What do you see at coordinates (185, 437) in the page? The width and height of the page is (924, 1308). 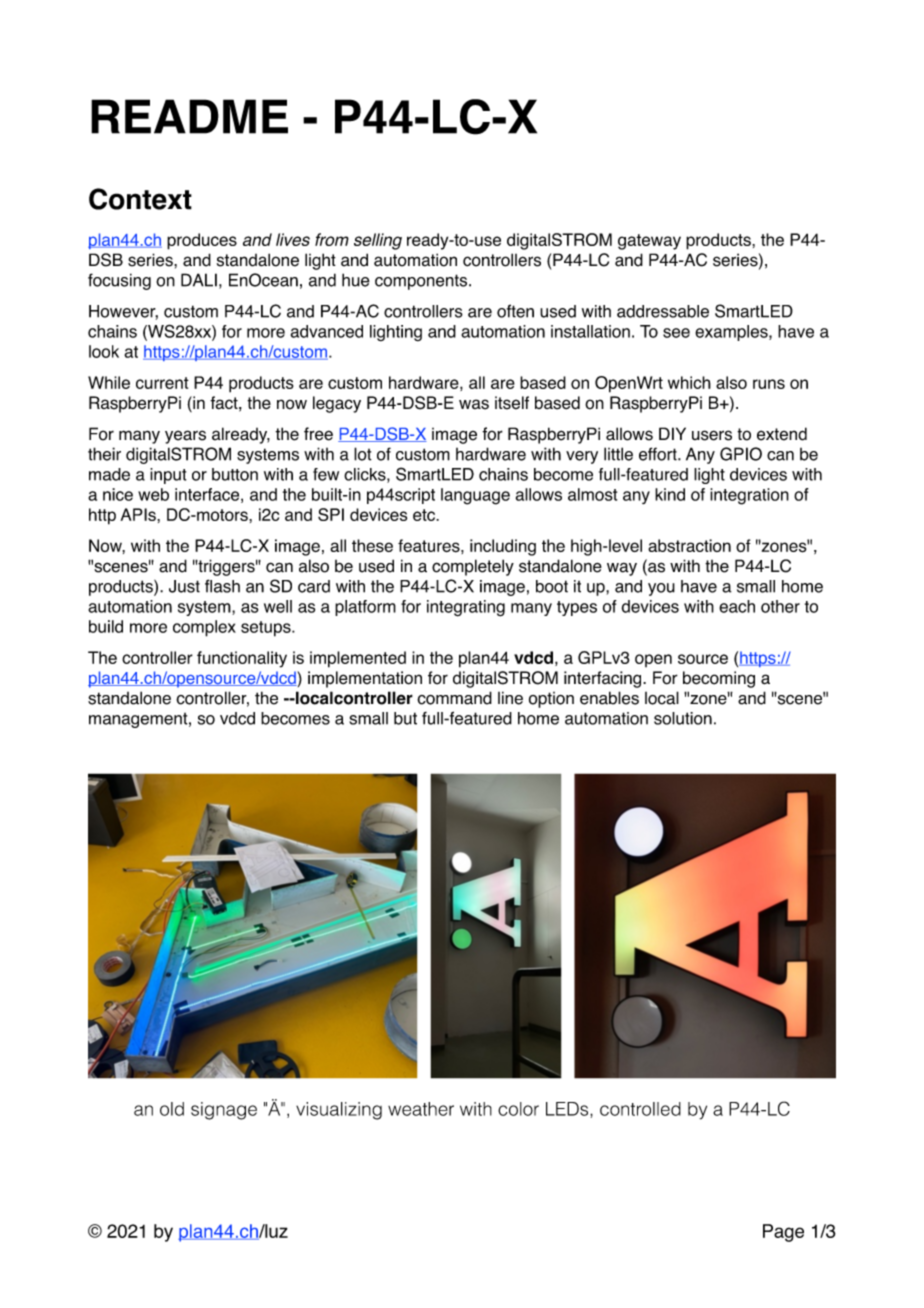 I see `years` at bounding box center [185, 437].
